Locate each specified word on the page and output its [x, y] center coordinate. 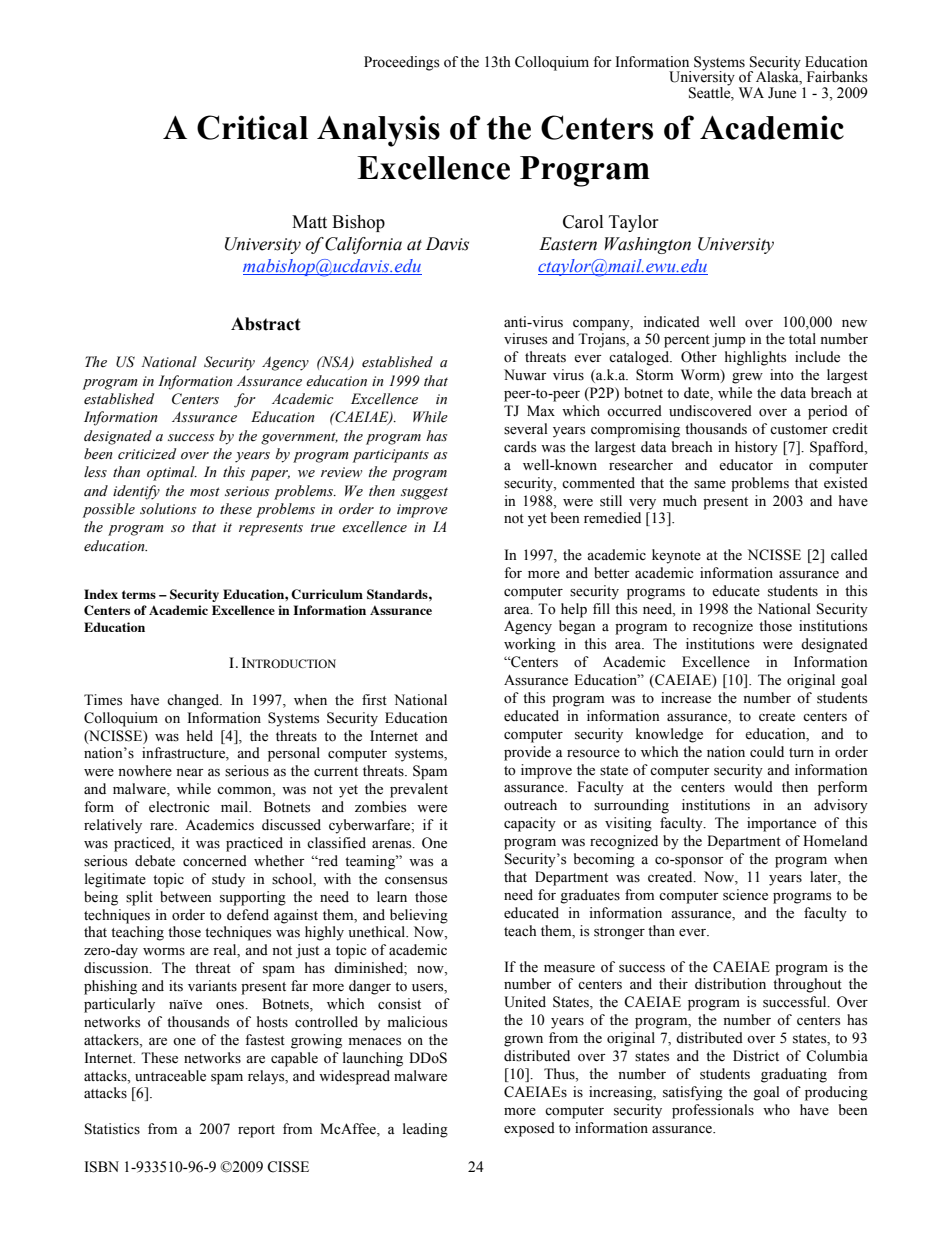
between [186, 897]
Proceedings [402, 63]
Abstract [266, 324]
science [745, 895]
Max [541, 410]
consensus [416, 881]
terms [139, 594]
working [530, 645]
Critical [252, 127]
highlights [755, 358]
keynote [676, 556]
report [256, 1131]
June [782, 93]
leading [425, 1130]
